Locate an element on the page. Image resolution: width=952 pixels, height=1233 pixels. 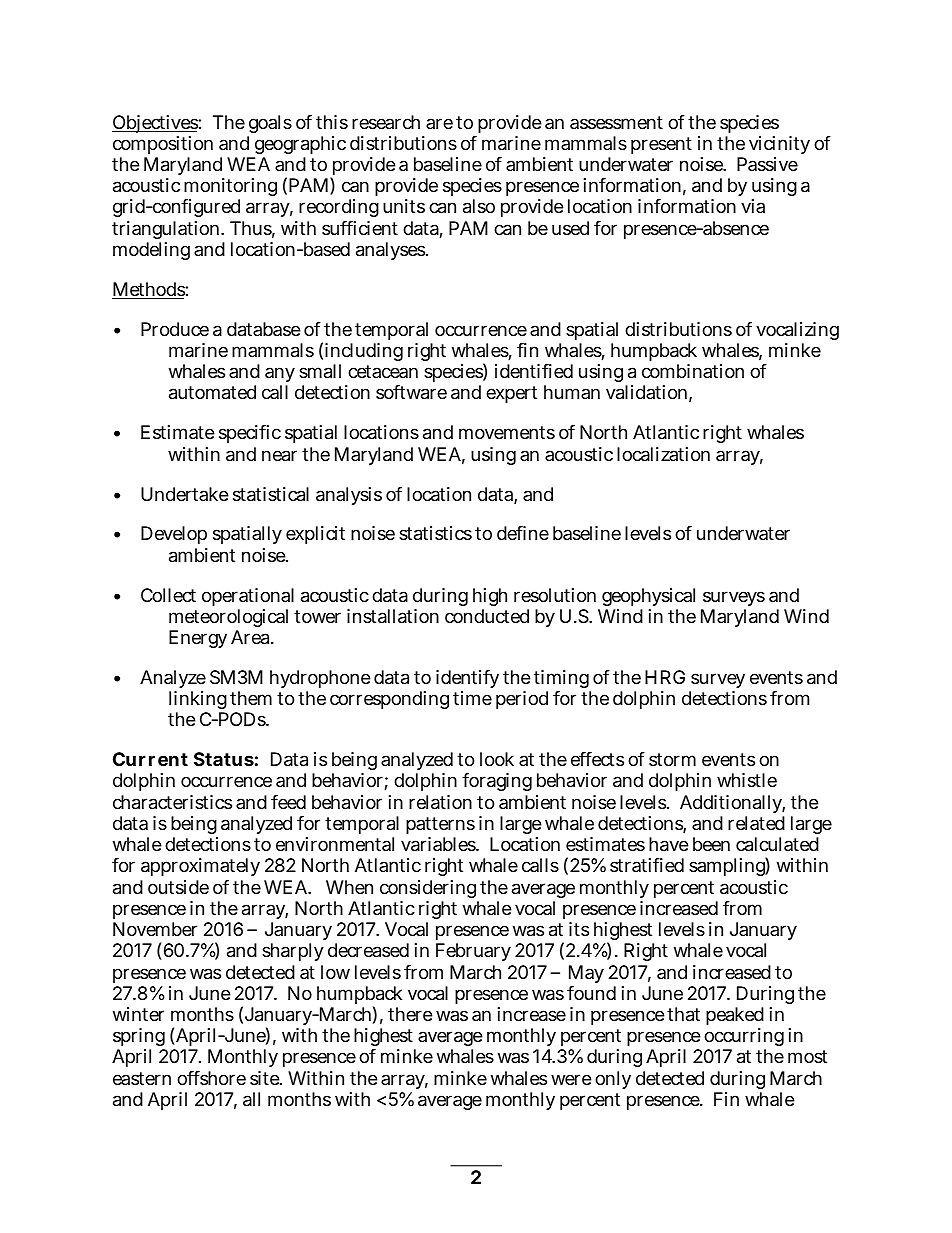
there is located at coordinates (410, 1014).
